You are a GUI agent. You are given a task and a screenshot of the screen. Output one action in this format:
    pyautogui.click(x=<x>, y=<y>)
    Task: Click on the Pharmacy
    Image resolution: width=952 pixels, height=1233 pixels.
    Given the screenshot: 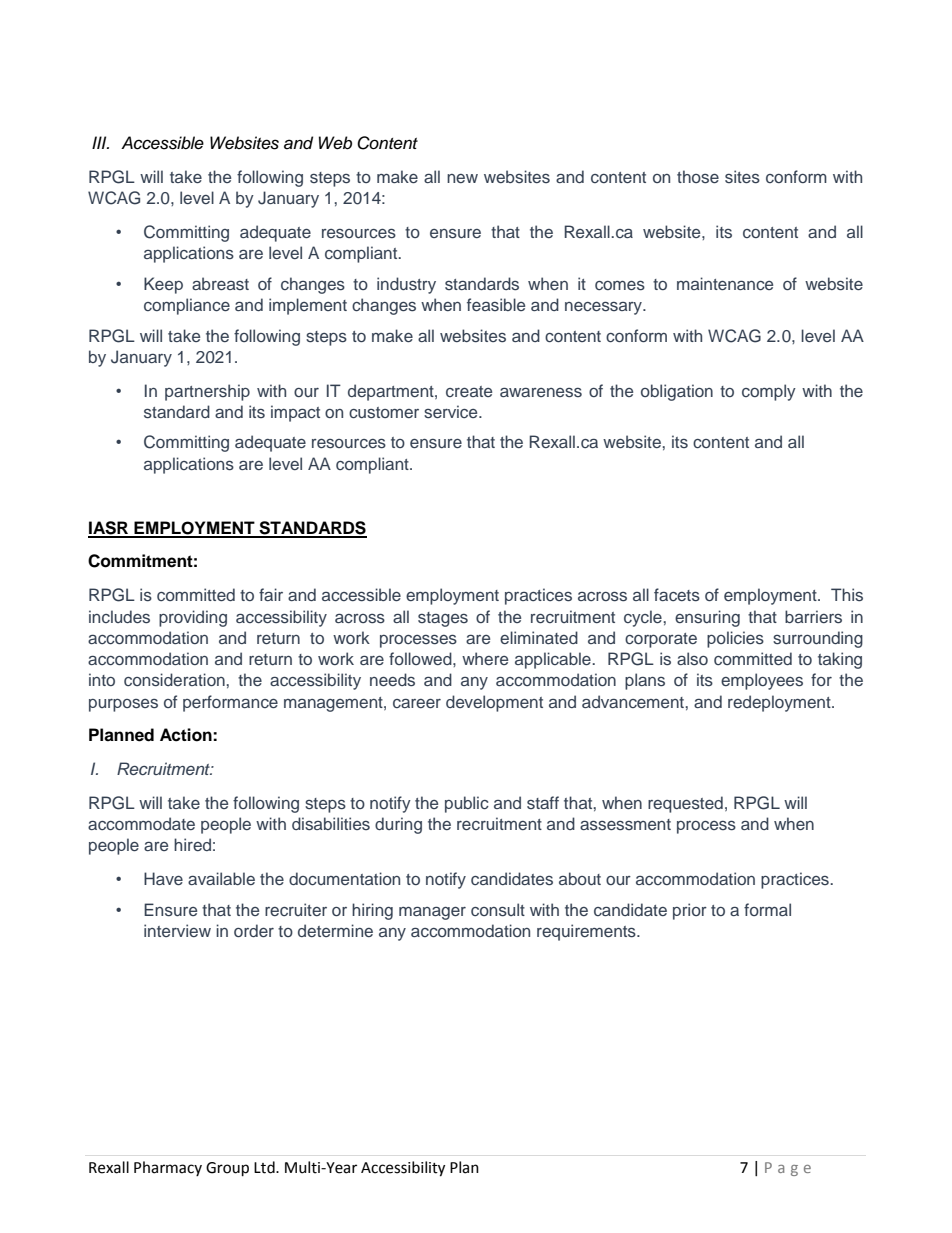 What is the action you would take?
    pyautogui.click(x=168, y=1168)
